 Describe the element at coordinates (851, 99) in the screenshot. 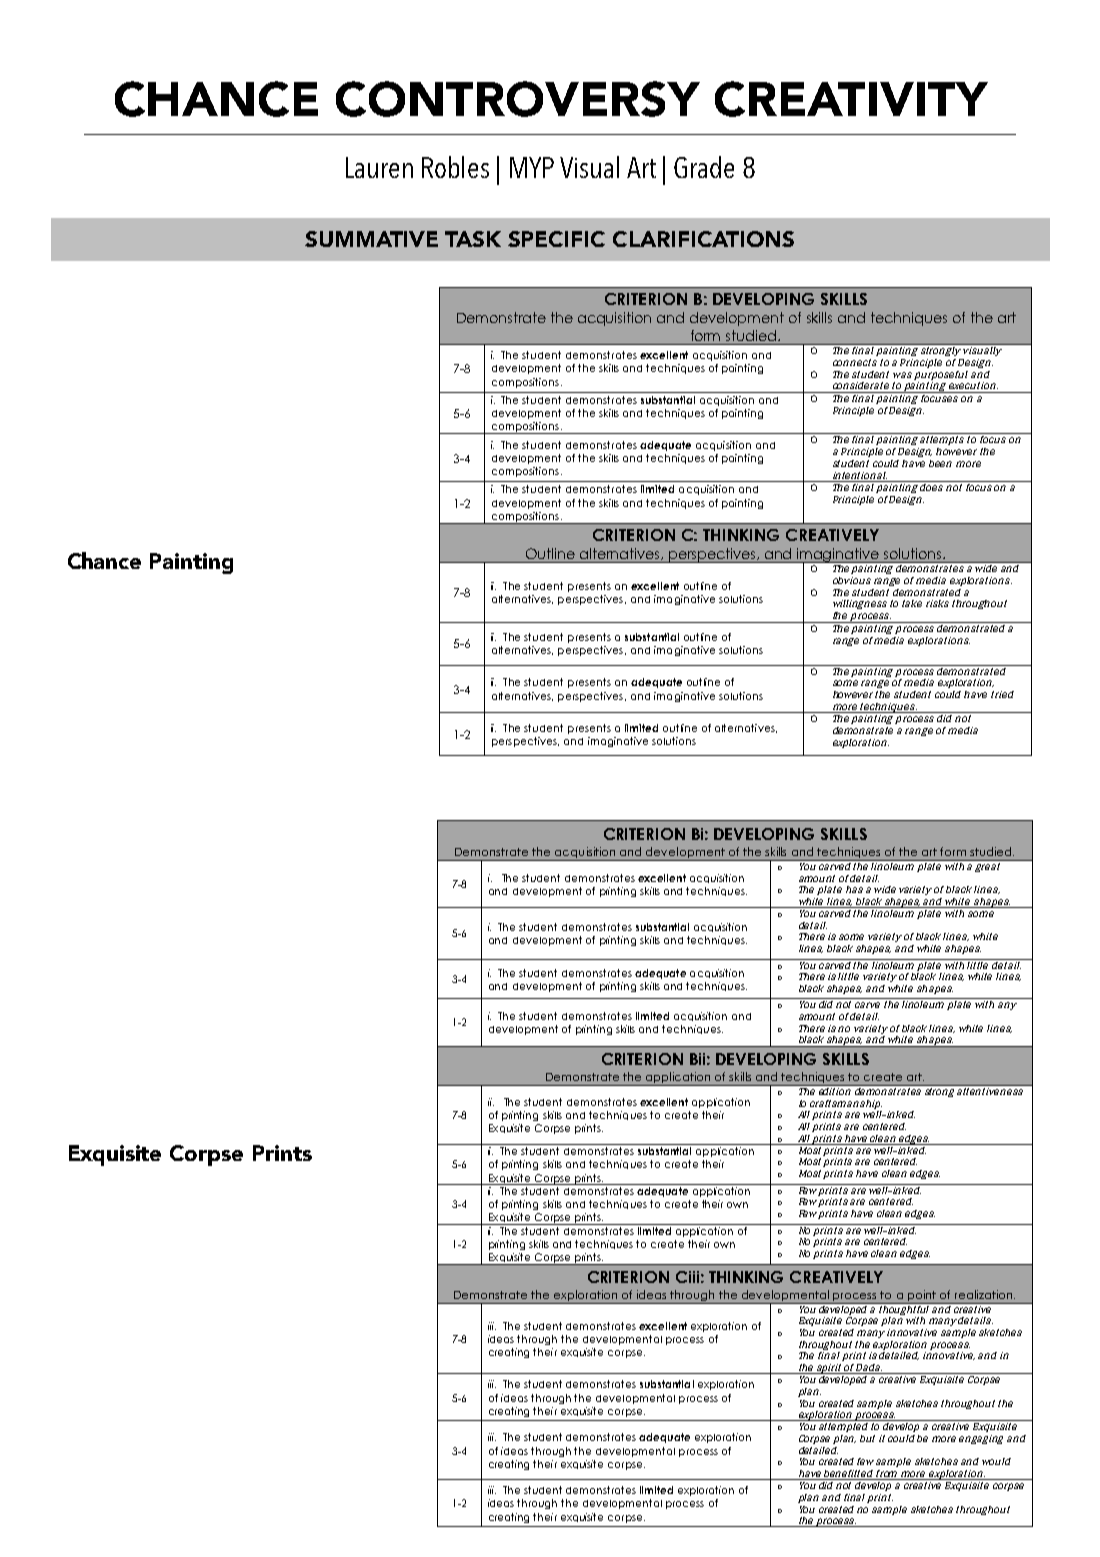

I see `CREATIVITY` at that location.
